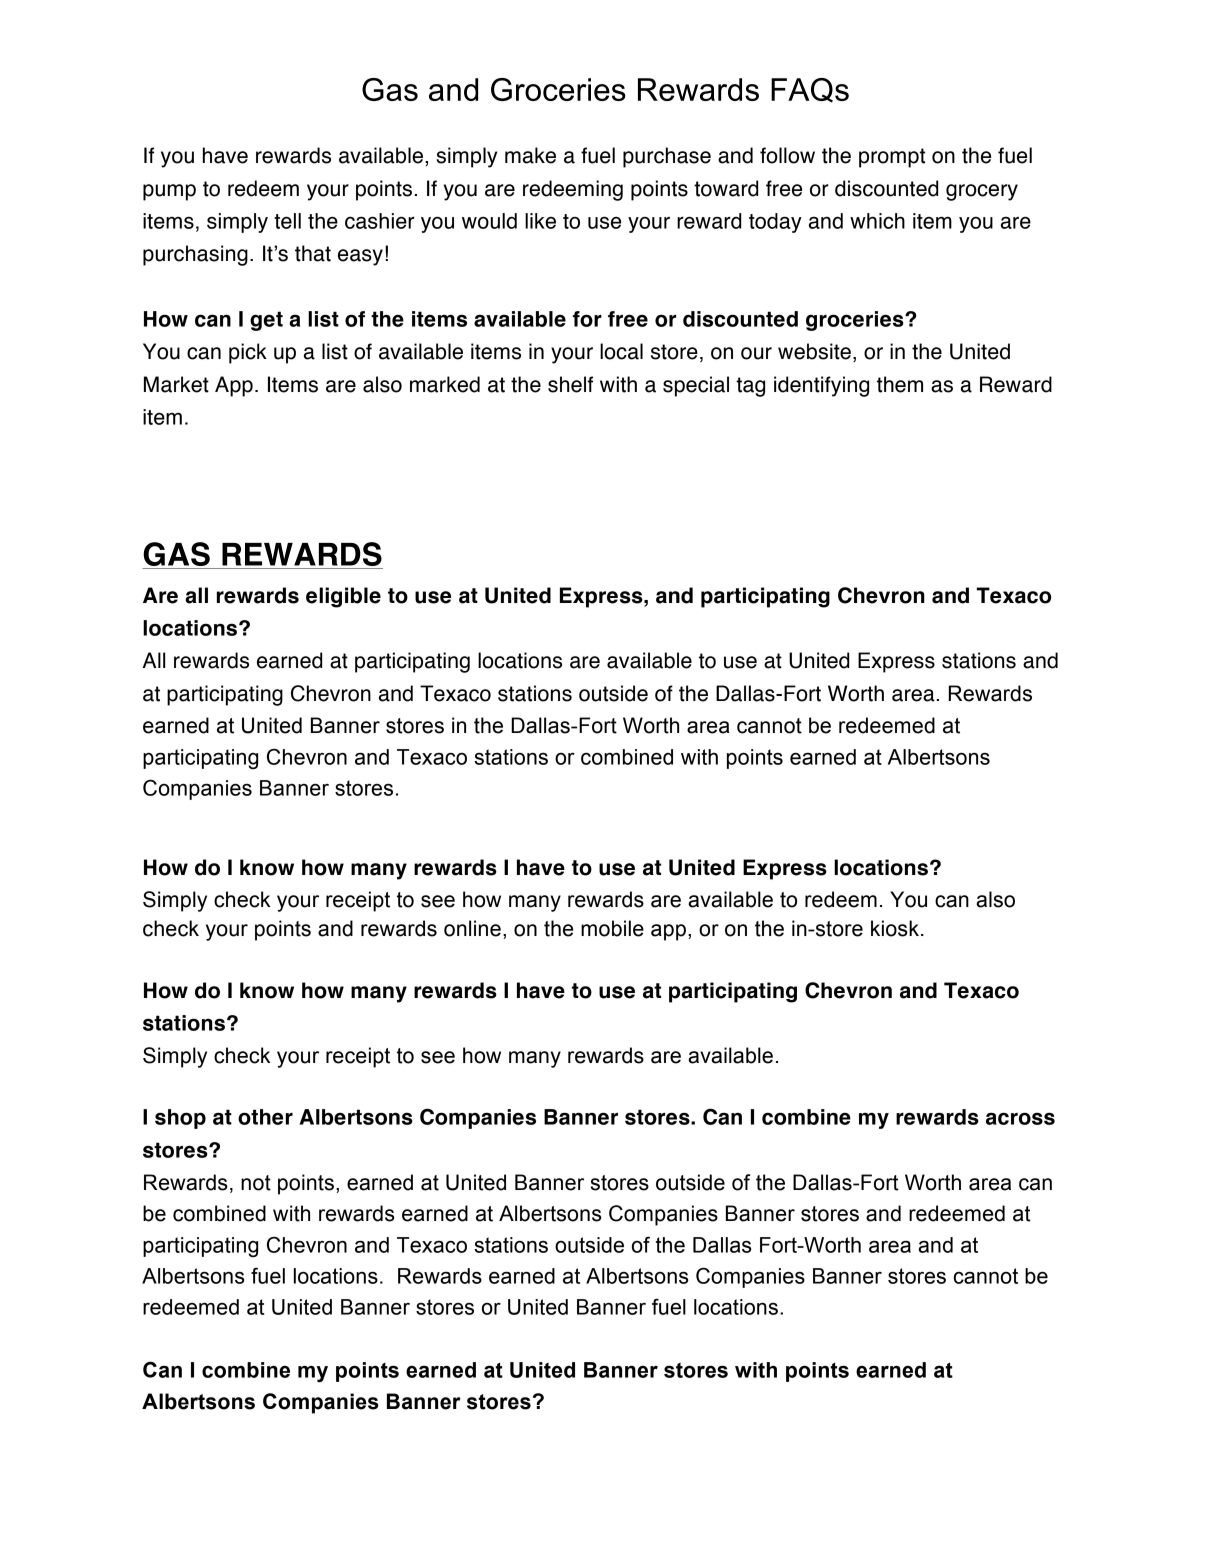  Describe the element at coordinates (892, 158) in the screenshot. I see `prompt` at that location.
